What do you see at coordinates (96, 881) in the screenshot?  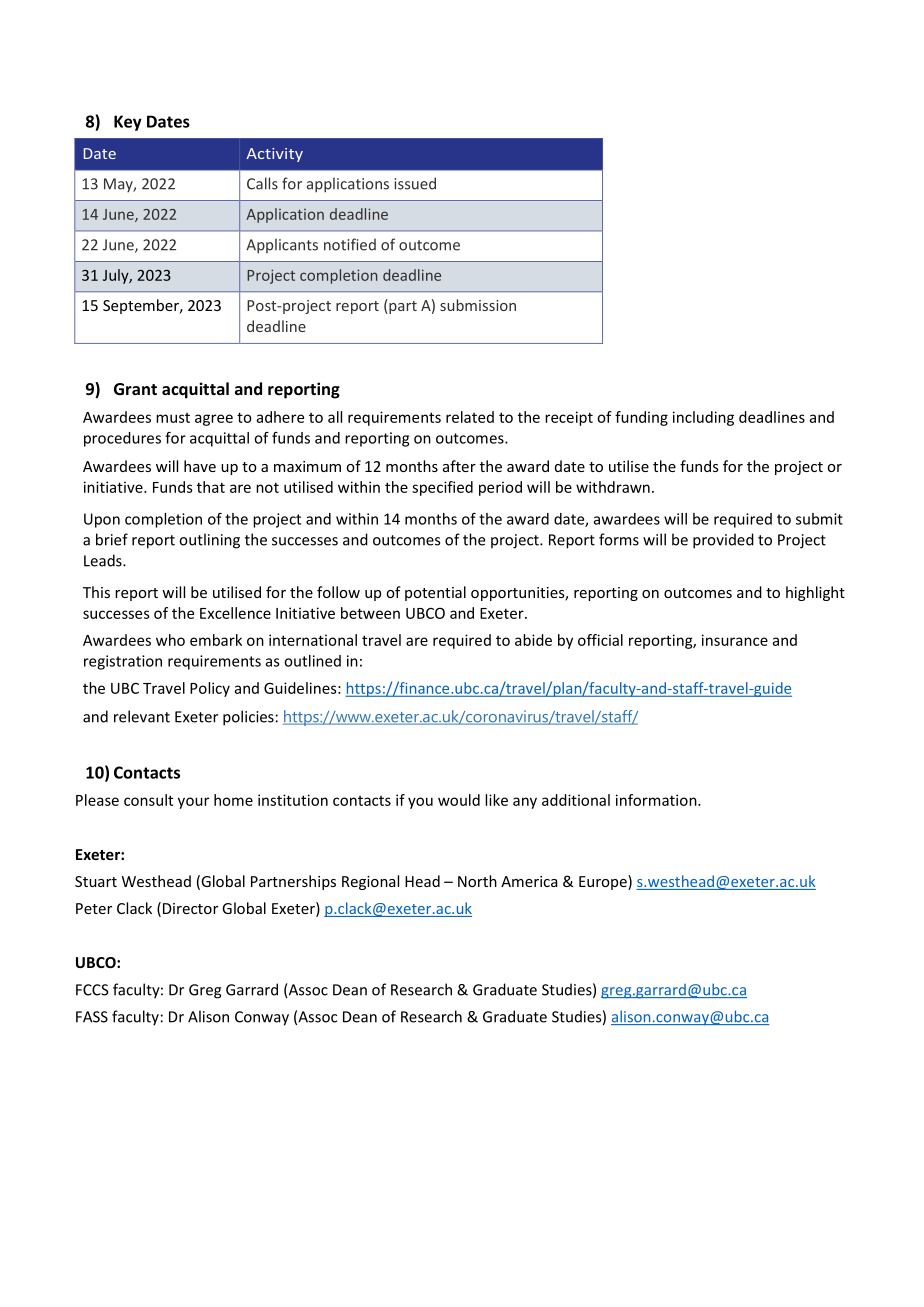 I see `Stuart` at bounding box center [96, 881].
